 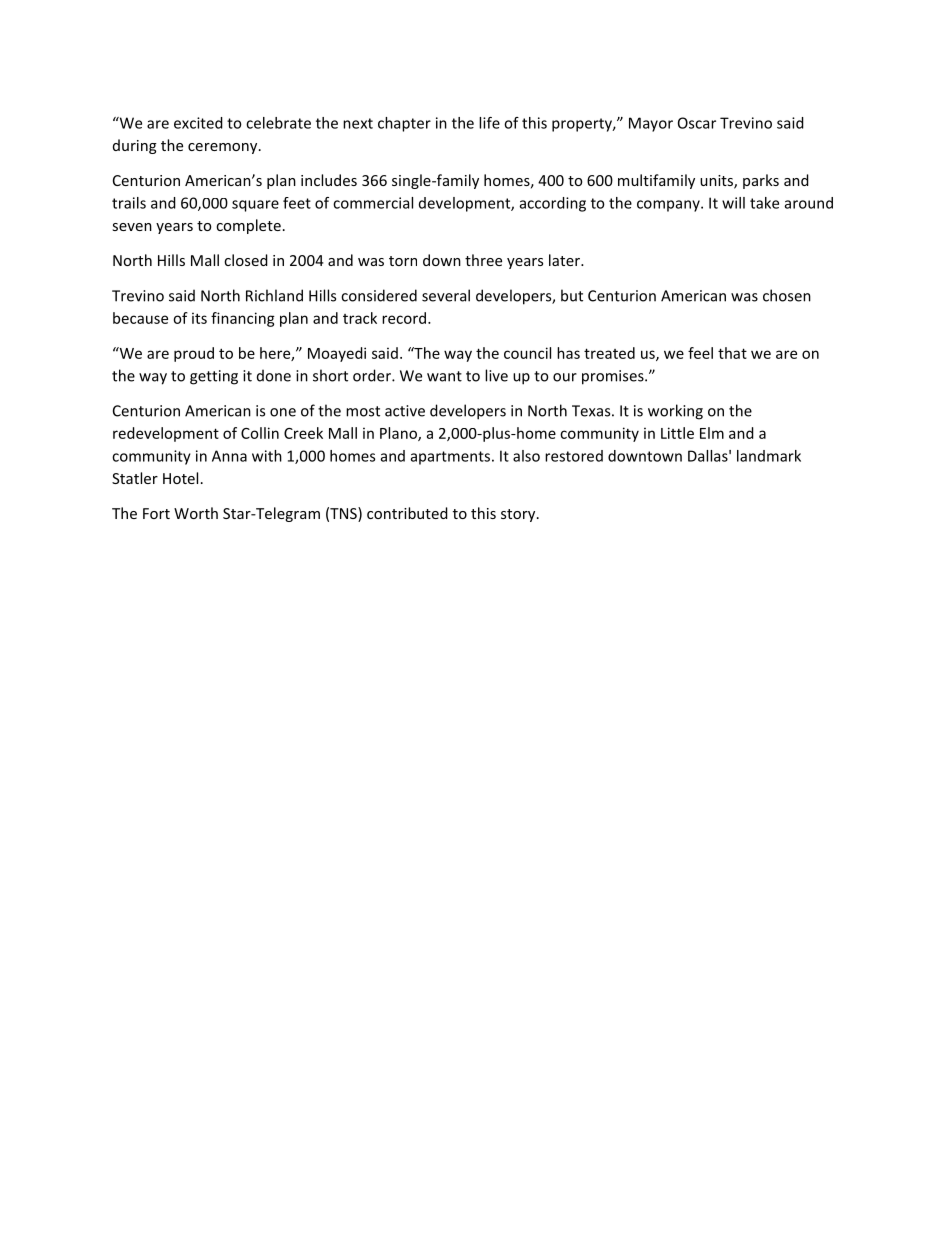 I want to click on landmark, so click(x=769, y=456).
